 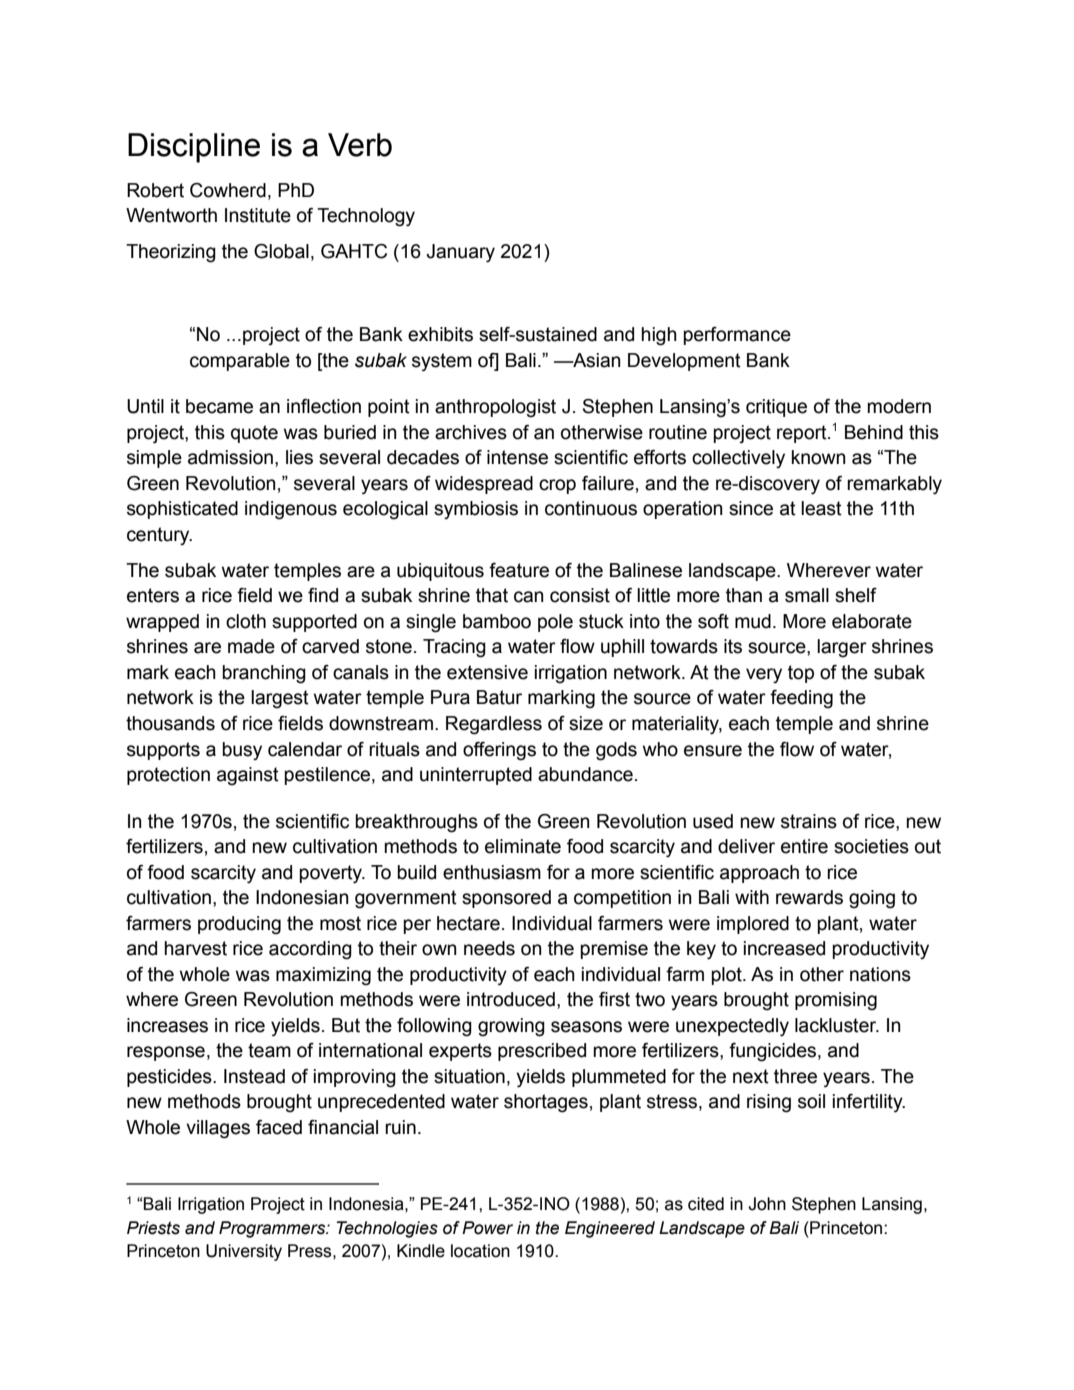 What do you see at coordinates (273, 1229) in the image?
I see `Programmers` at bounding box center [273, 1229].
